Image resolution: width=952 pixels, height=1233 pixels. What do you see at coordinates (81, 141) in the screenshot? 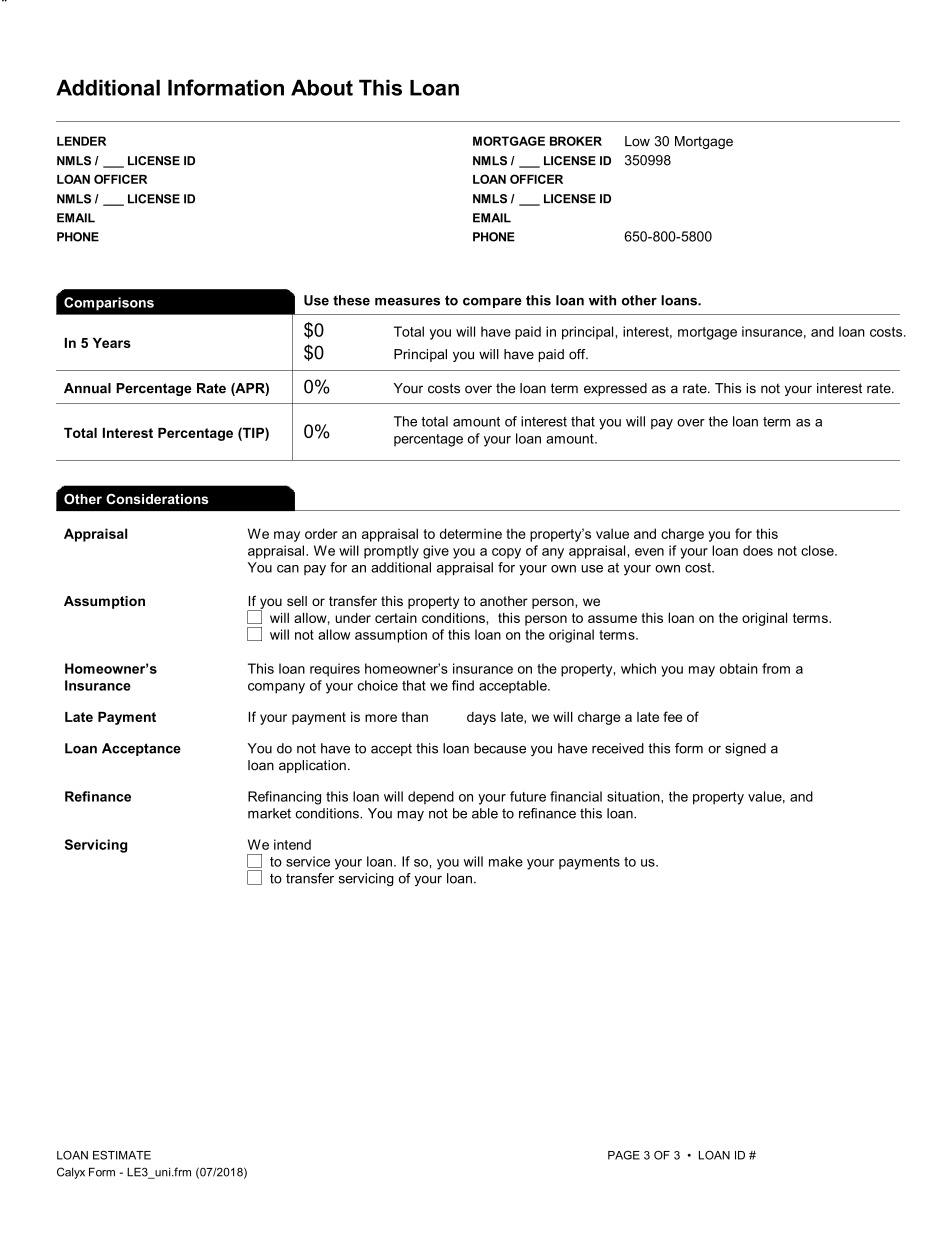
I see `LENDER` at bounding box center [81, 141].
